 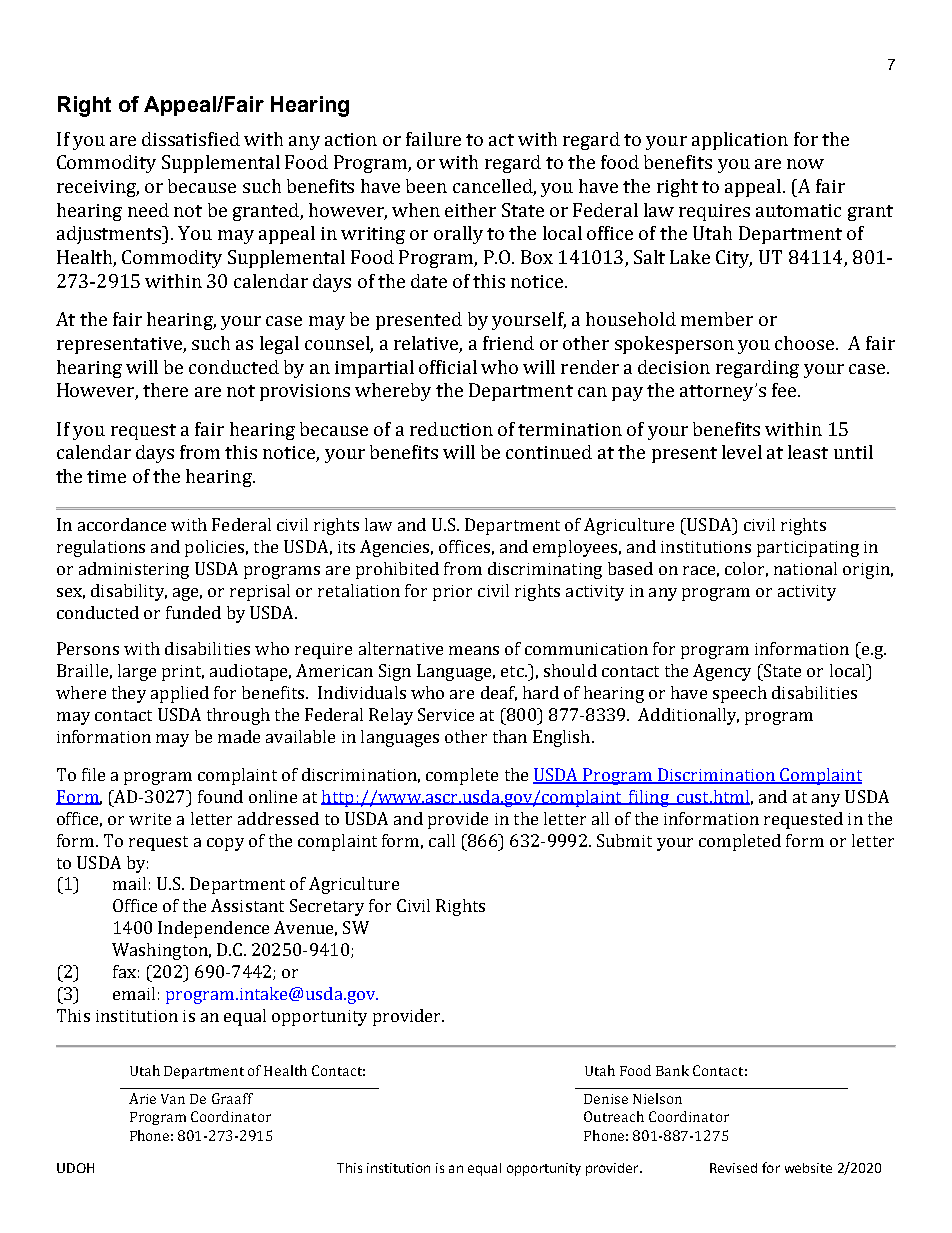 I want to click on Revised, so click(x=733, y=1168).
